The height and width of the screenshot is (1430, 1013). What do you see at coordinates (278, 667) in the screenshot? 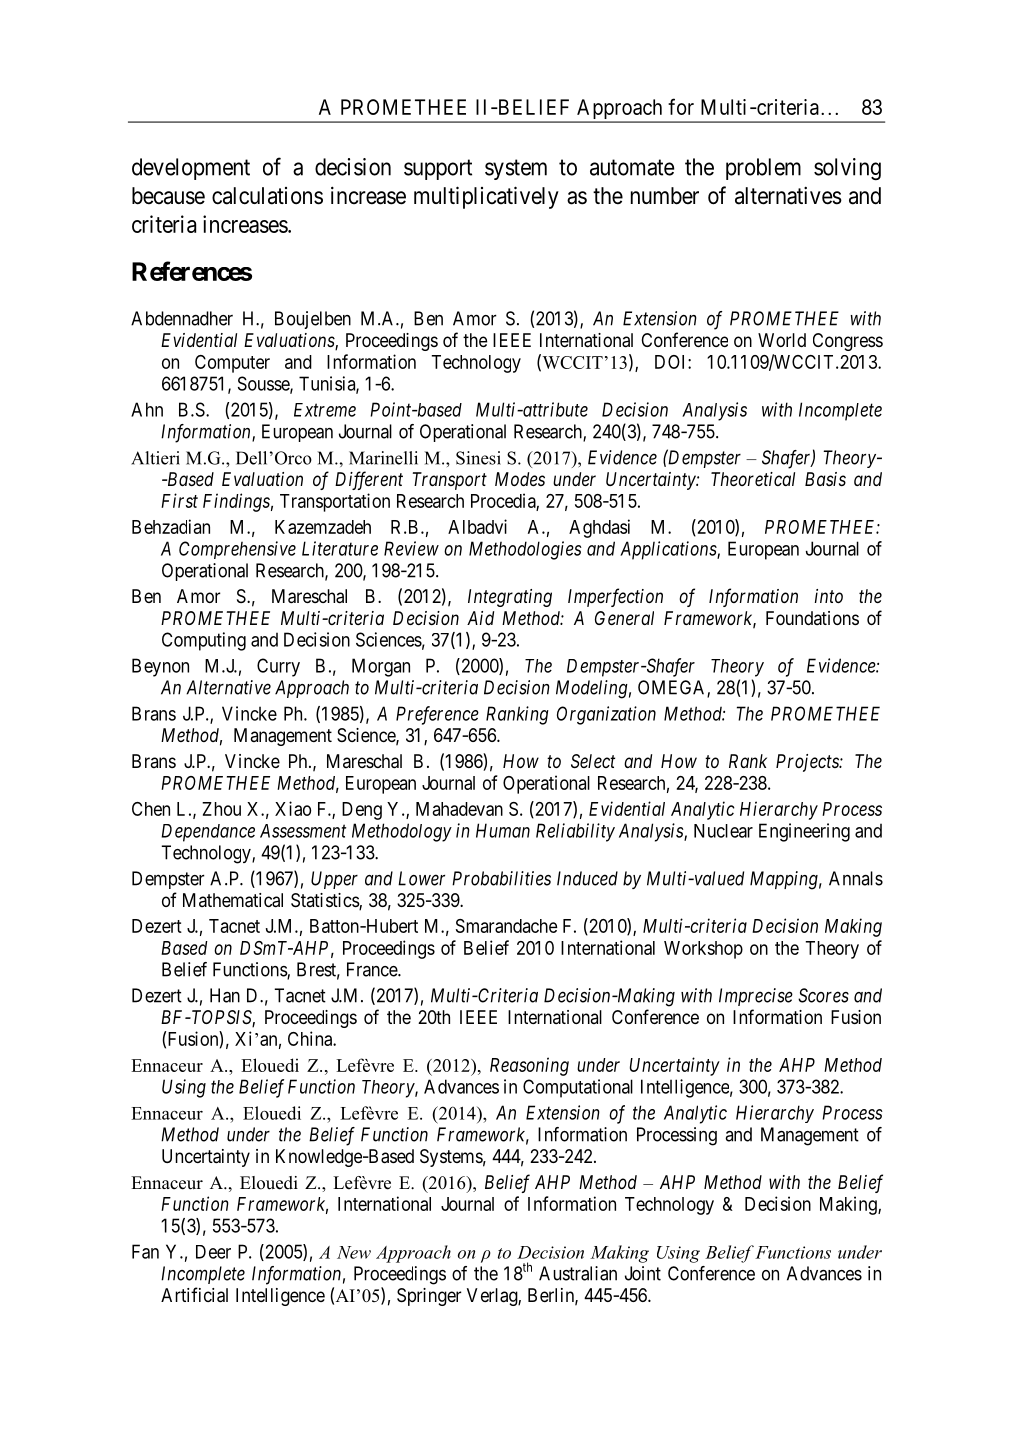
I see `Curry` at bounding box center [278, 667].
